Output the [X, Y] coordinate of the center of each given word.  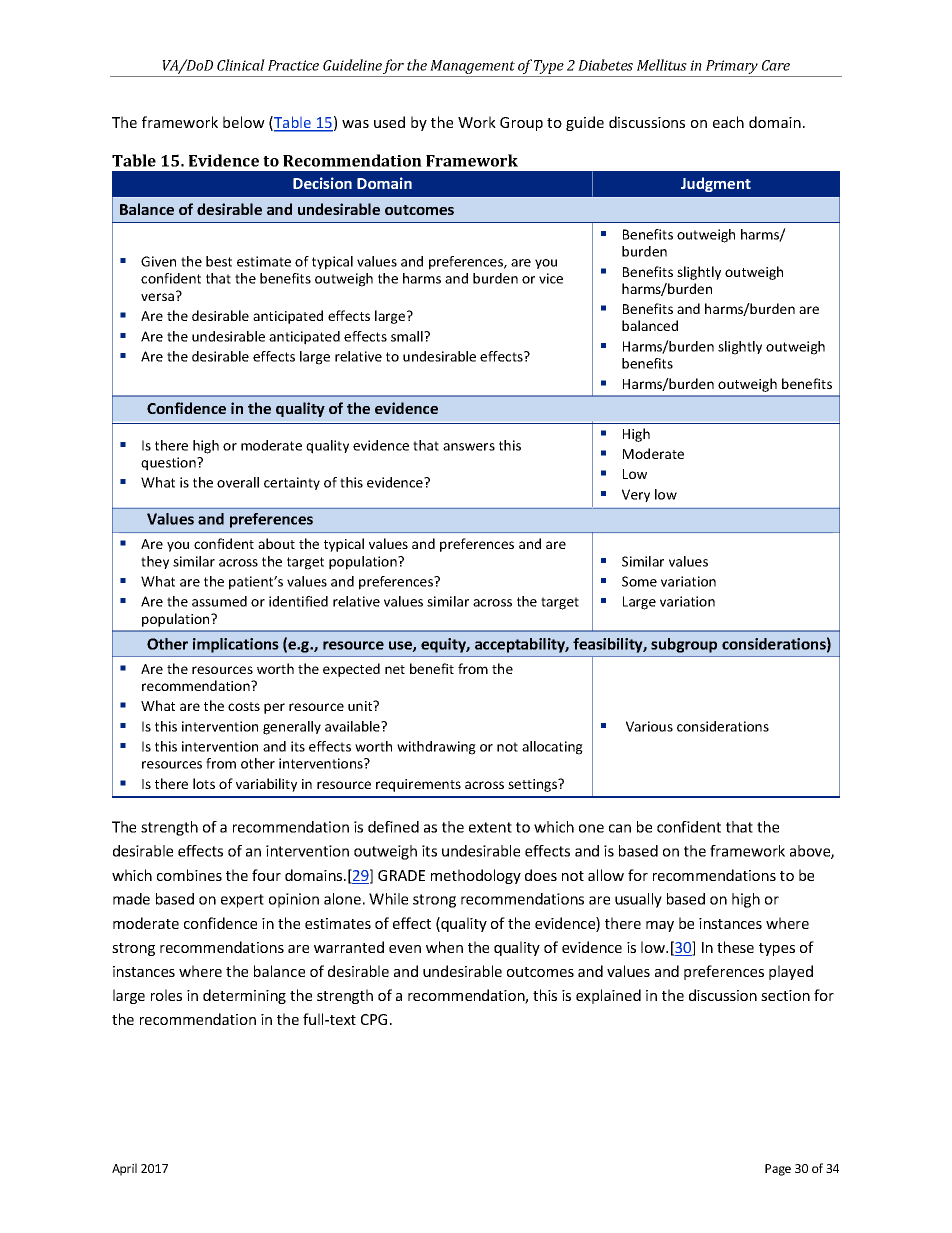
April [124, 1169]
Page [778, 1170]
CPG [374, 1019]
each [728, 122]
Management [472, 68]
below [244, 122]
